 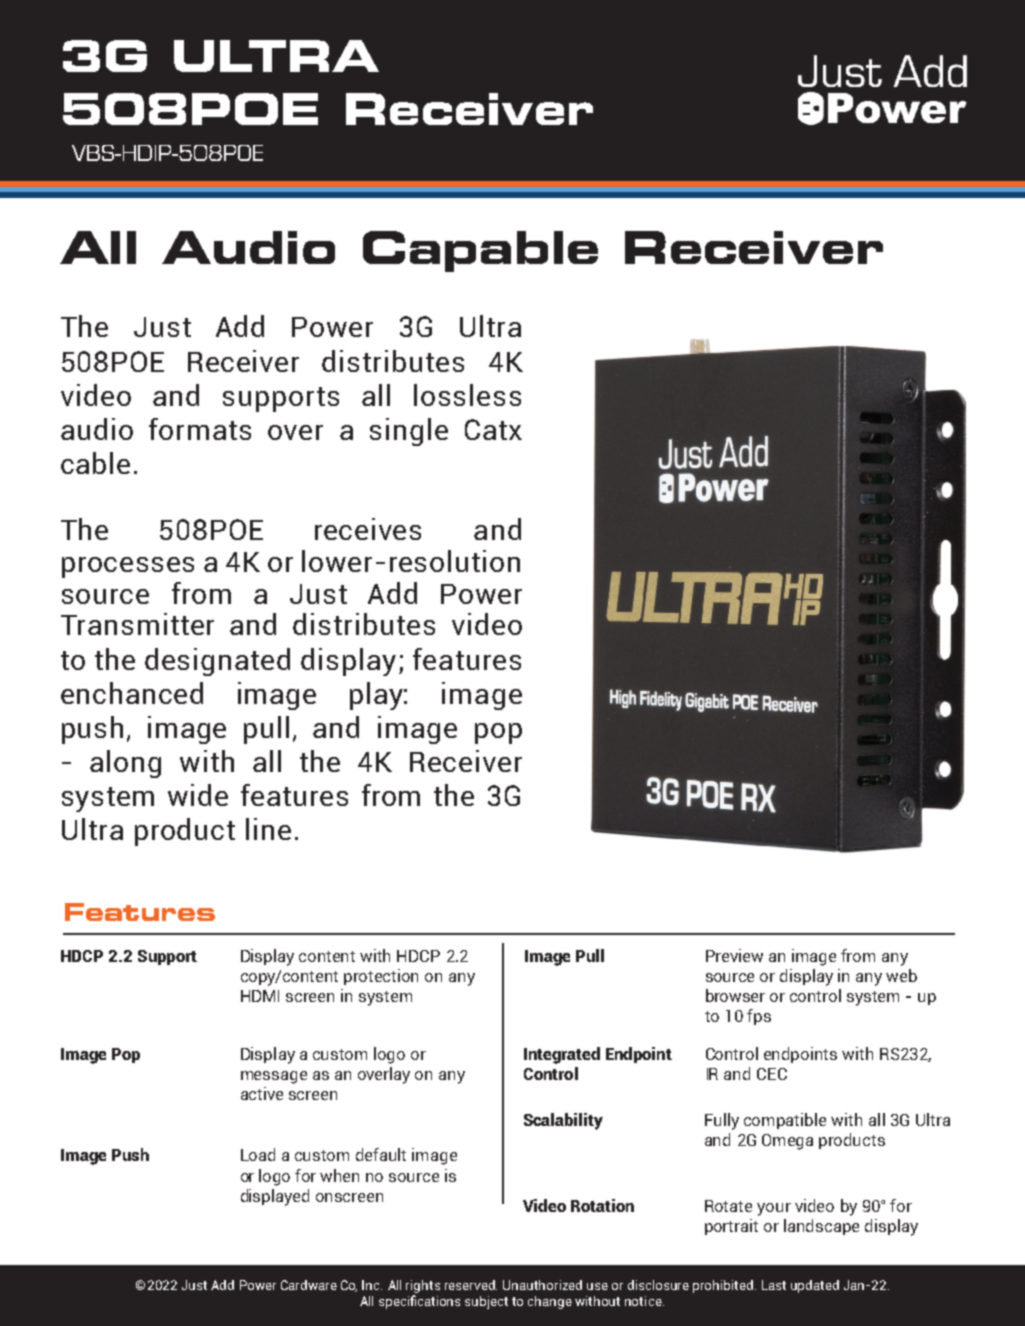 What do you see at coordinates (372, 1285) in the document?
I see `Inc` at bounding box center [372, 1285].
